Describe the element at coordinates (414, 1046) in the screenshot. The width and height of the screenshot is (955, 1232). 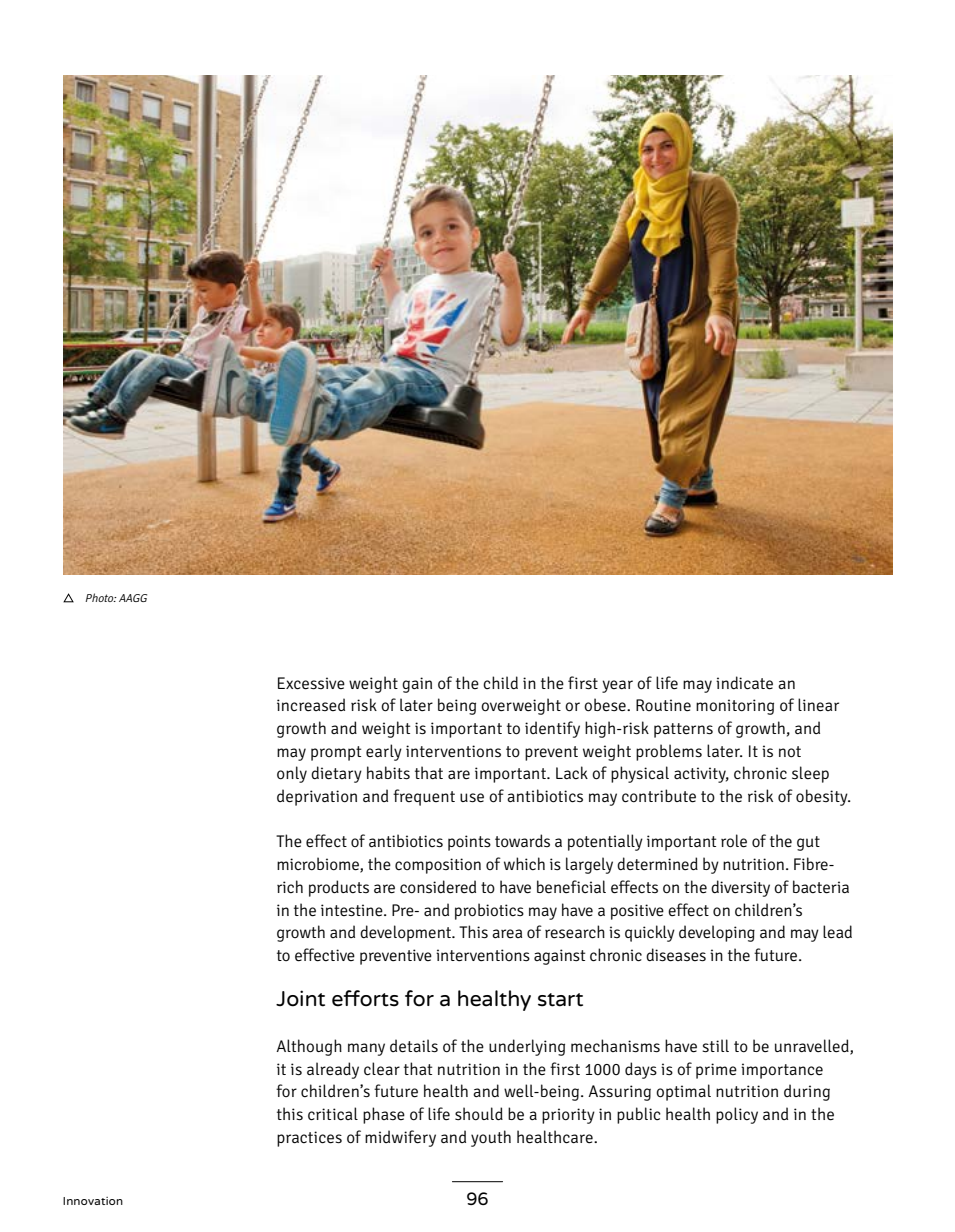
I see `details` at that location.
